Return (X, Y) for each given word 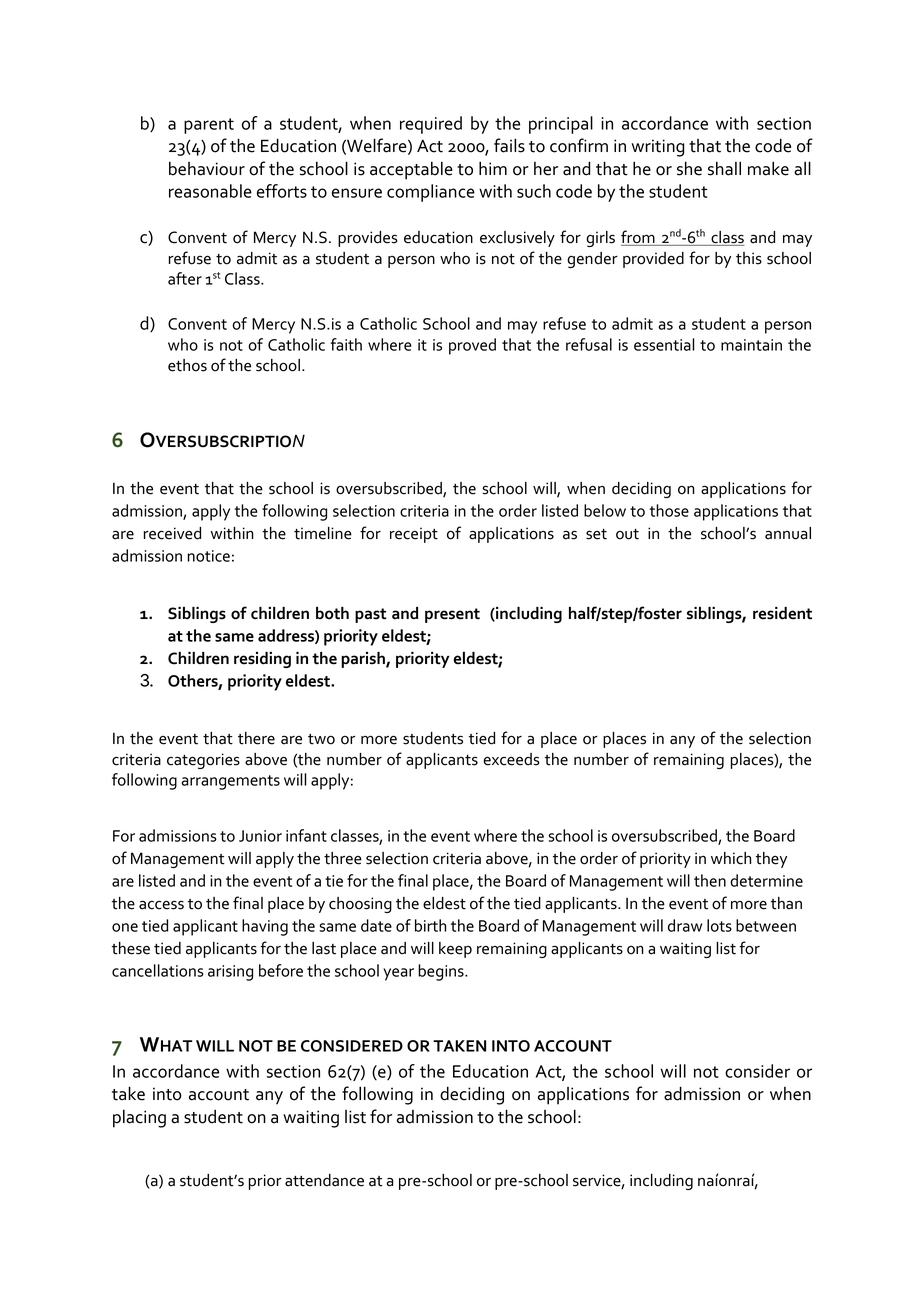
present (452, 615)
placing (139, 1118)
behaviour (207, 168)
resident (782, 613)
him (493, 168)
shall (724, 168)
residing (262, 660)
